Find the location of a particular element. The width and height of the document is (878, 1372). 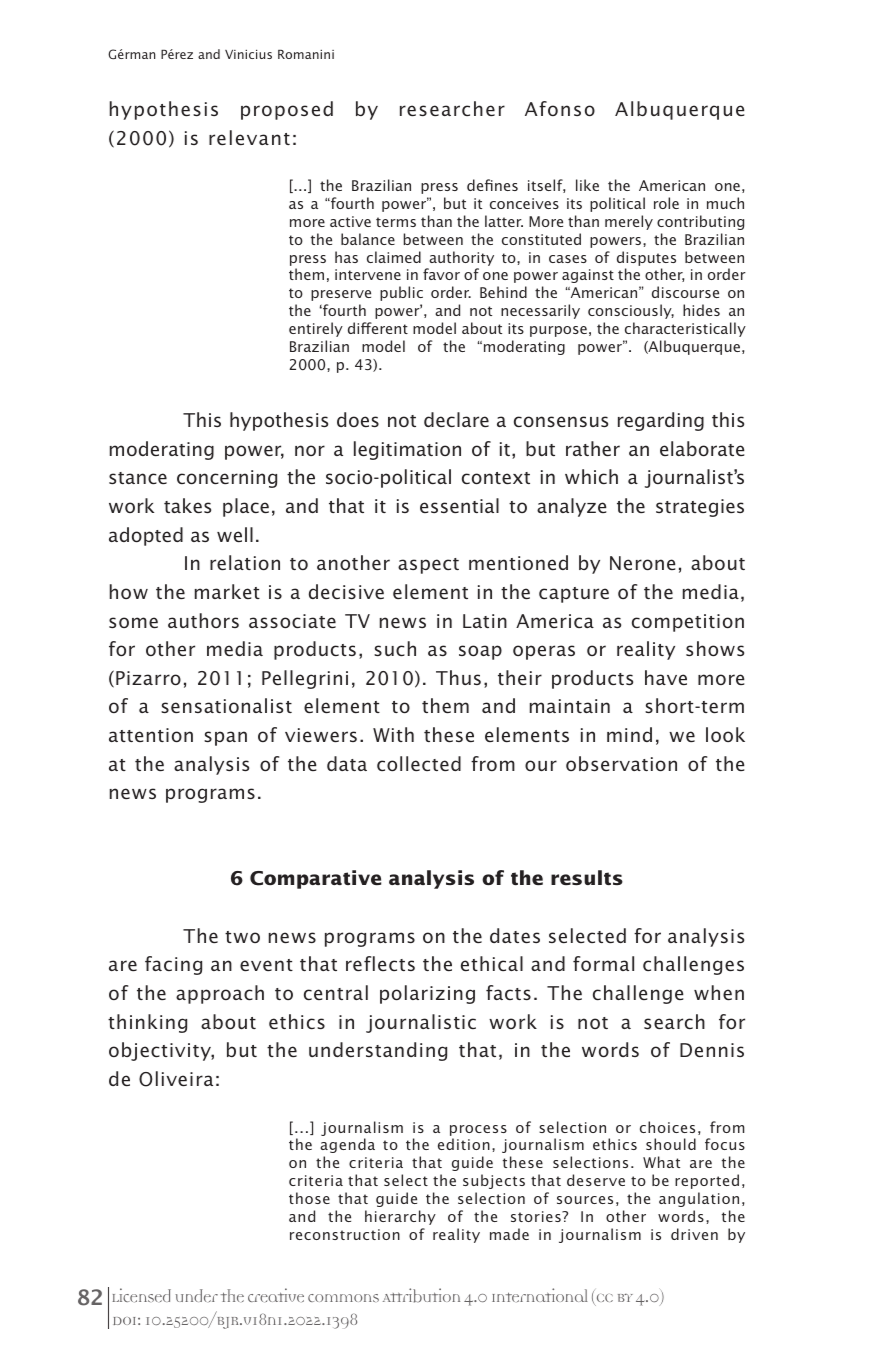

two is located at coordinates (242, 937).
